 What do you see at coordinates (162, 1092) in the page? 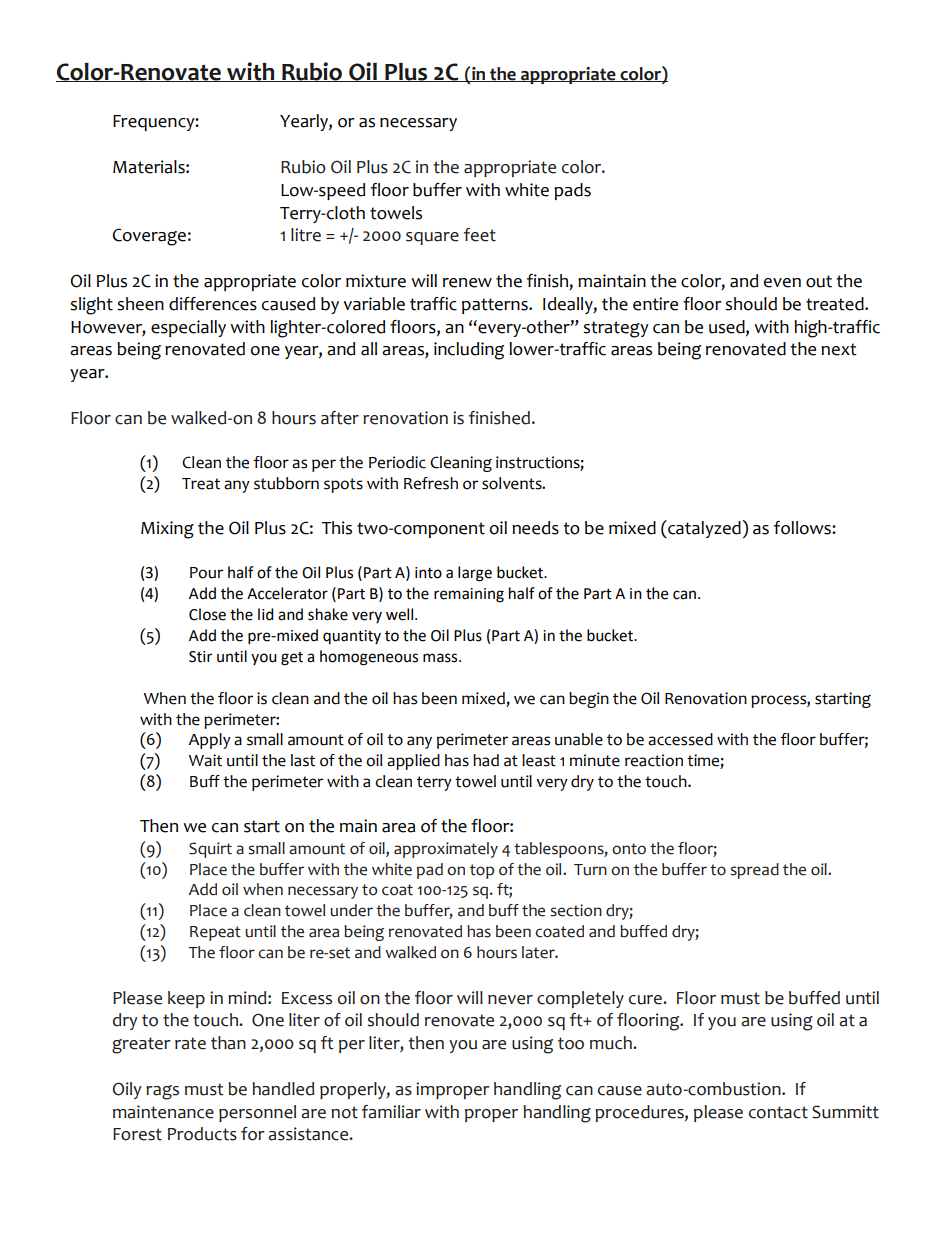
I see `rags` at bounding box center [162, 1092].
